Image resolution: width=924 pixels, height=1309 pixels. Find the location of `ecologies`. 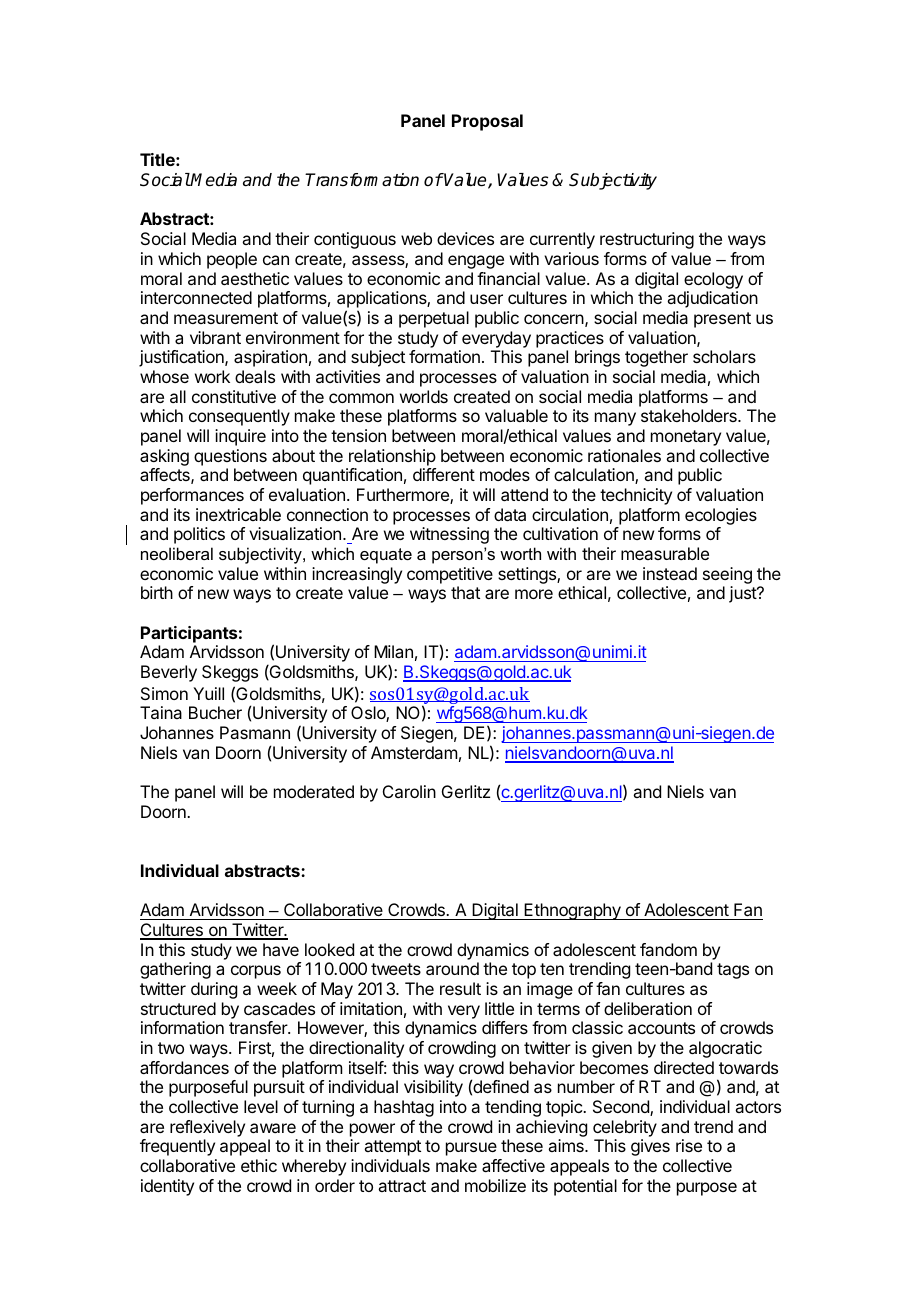

ecologies is located at coordinates (721, 516).
